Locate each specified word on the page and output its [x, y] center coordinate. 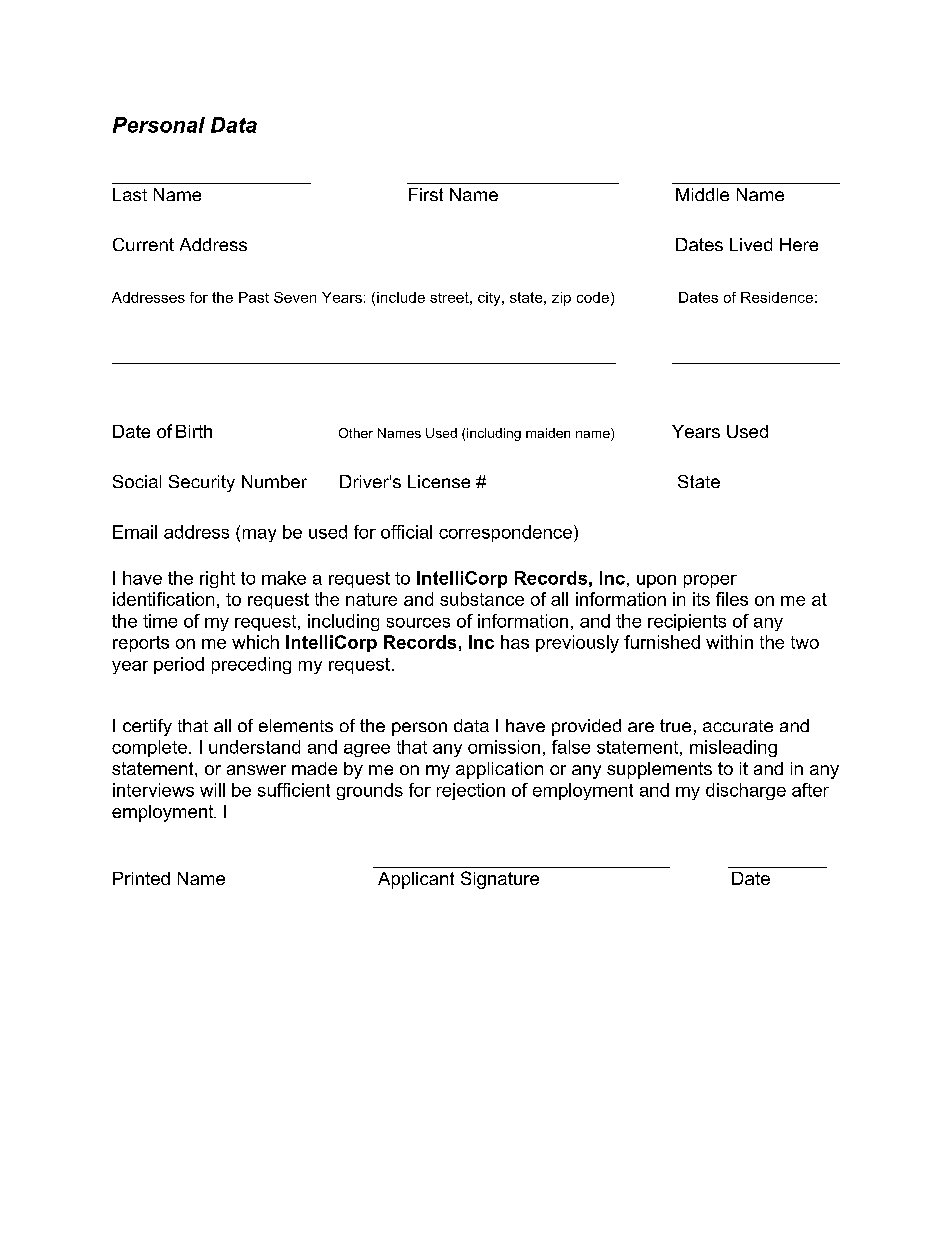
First [426, 194]
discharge [746, 791]
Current [143, 244]
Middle [702, 194]
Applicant [416, 880]
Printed [141, 878]
